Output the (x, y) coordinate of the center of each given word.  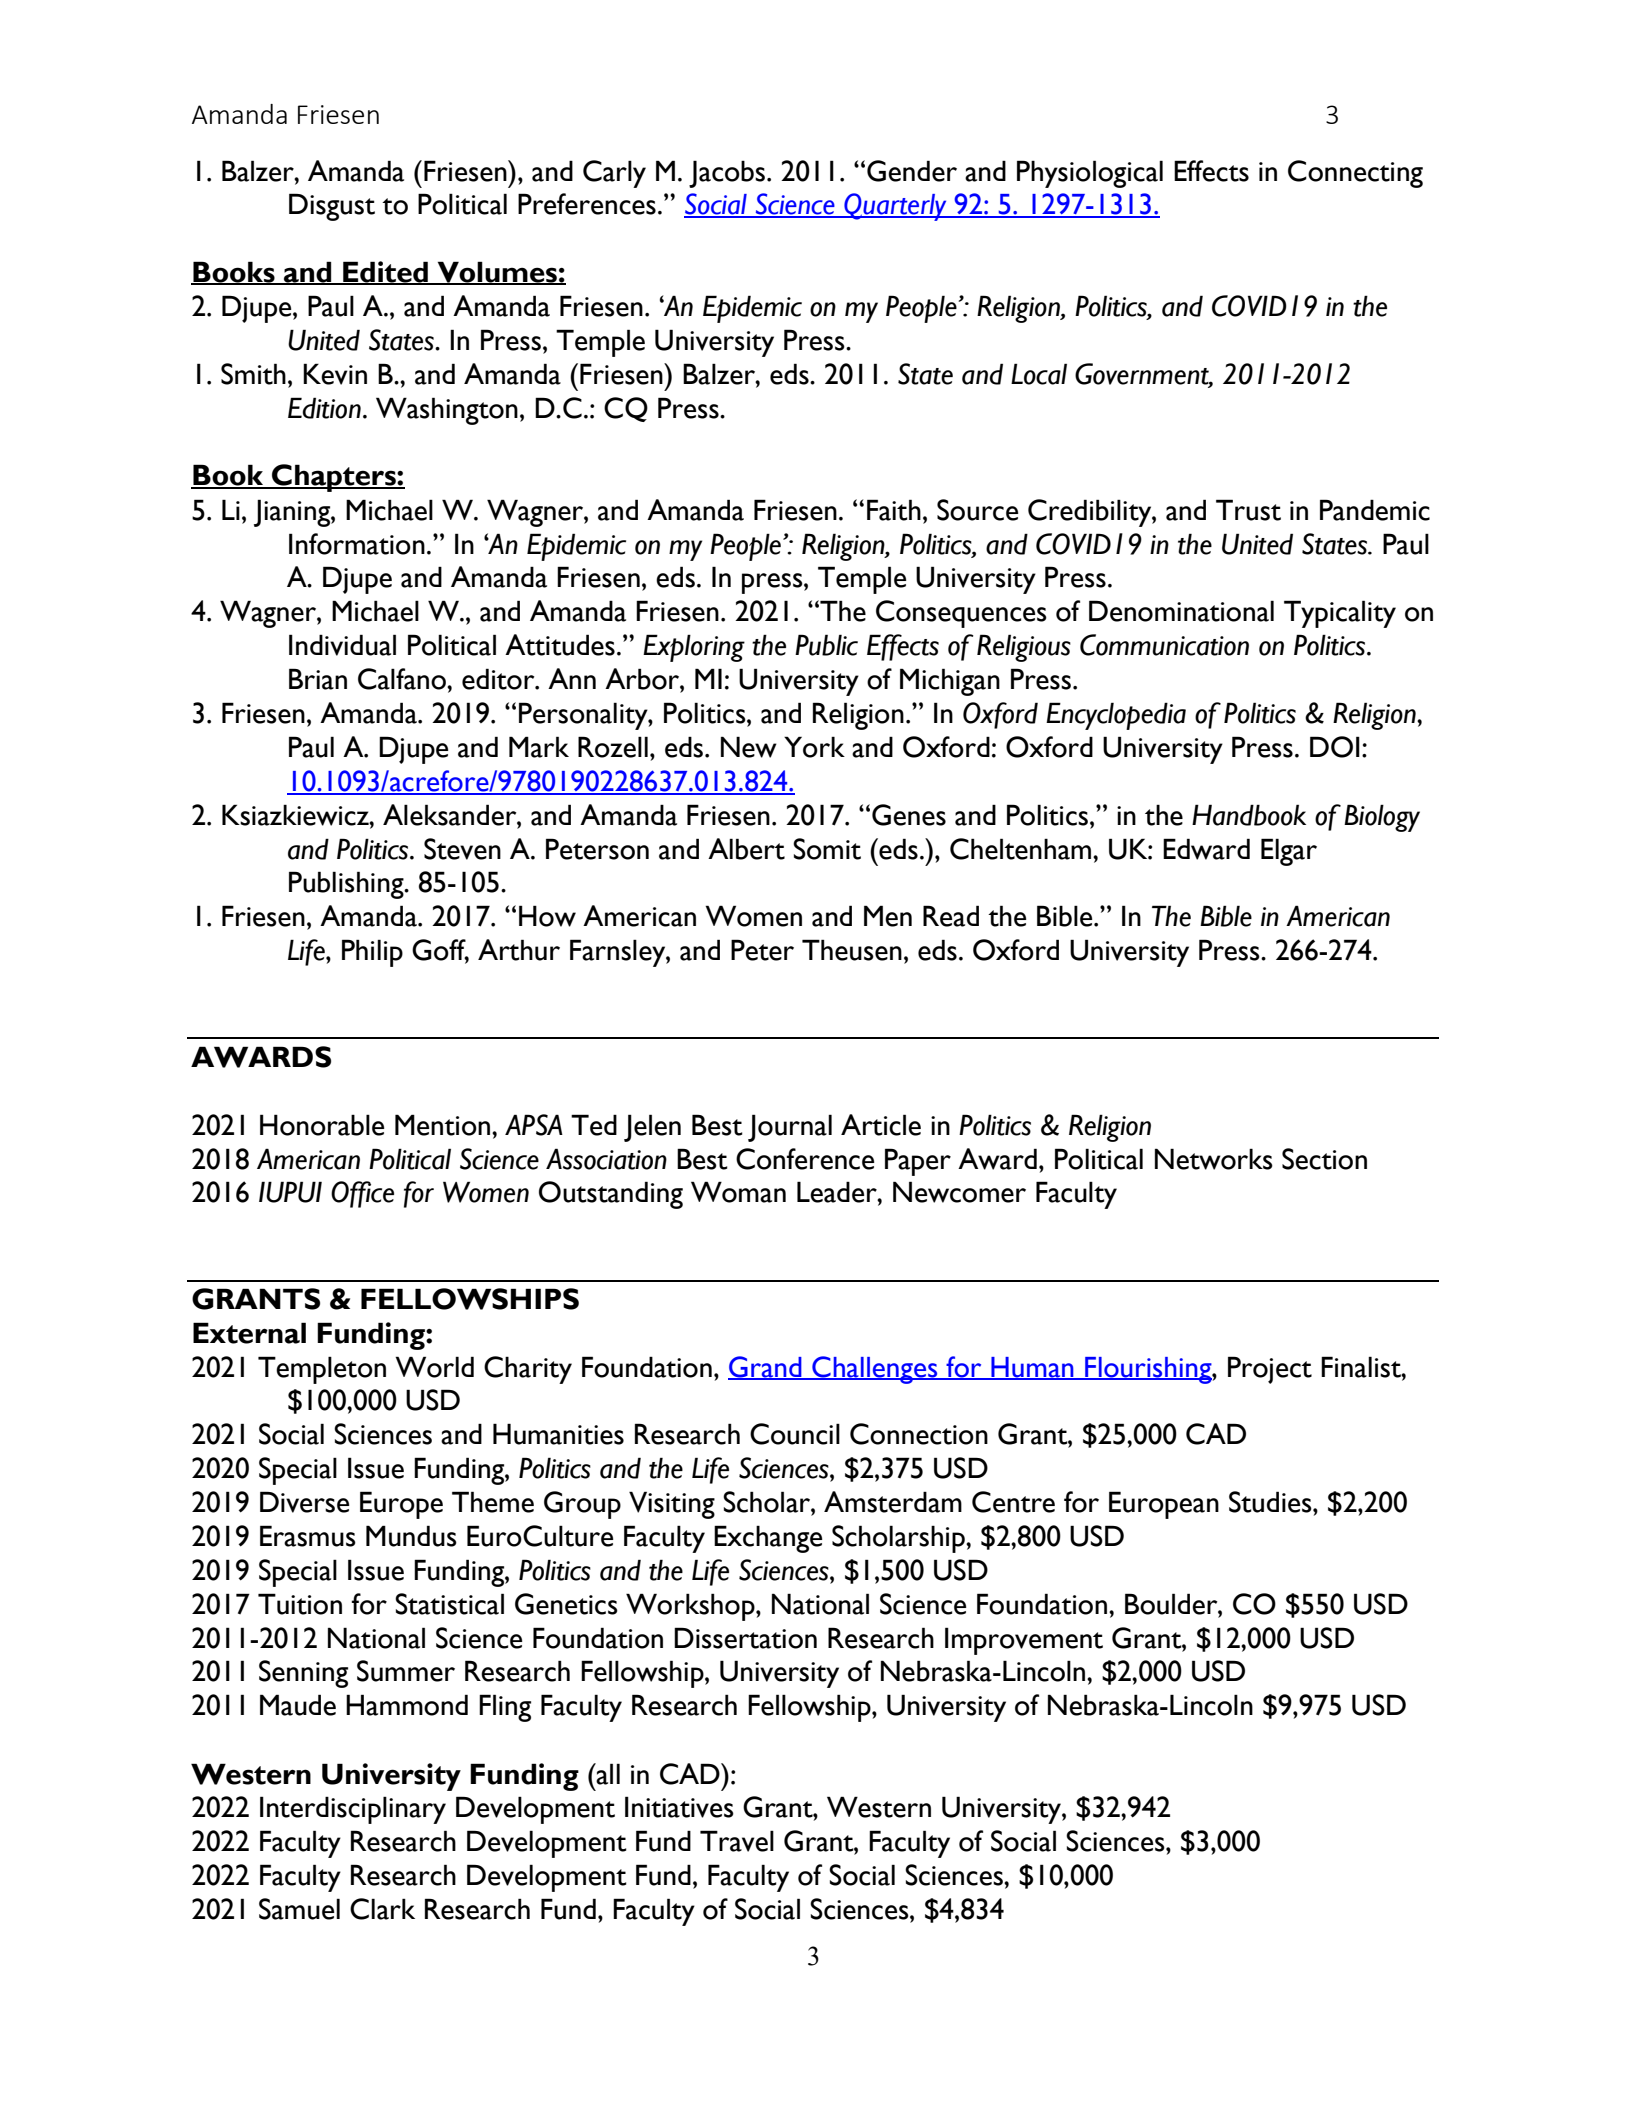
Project (1270, 1370)
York (814, 747)
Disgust (332, 207)
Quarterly (895, 207)
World (434, 1367)
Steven (462, 849)
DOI (1335, 747)
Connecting (1355, 174)
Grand (766, 1367)
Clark (382, 1909)
